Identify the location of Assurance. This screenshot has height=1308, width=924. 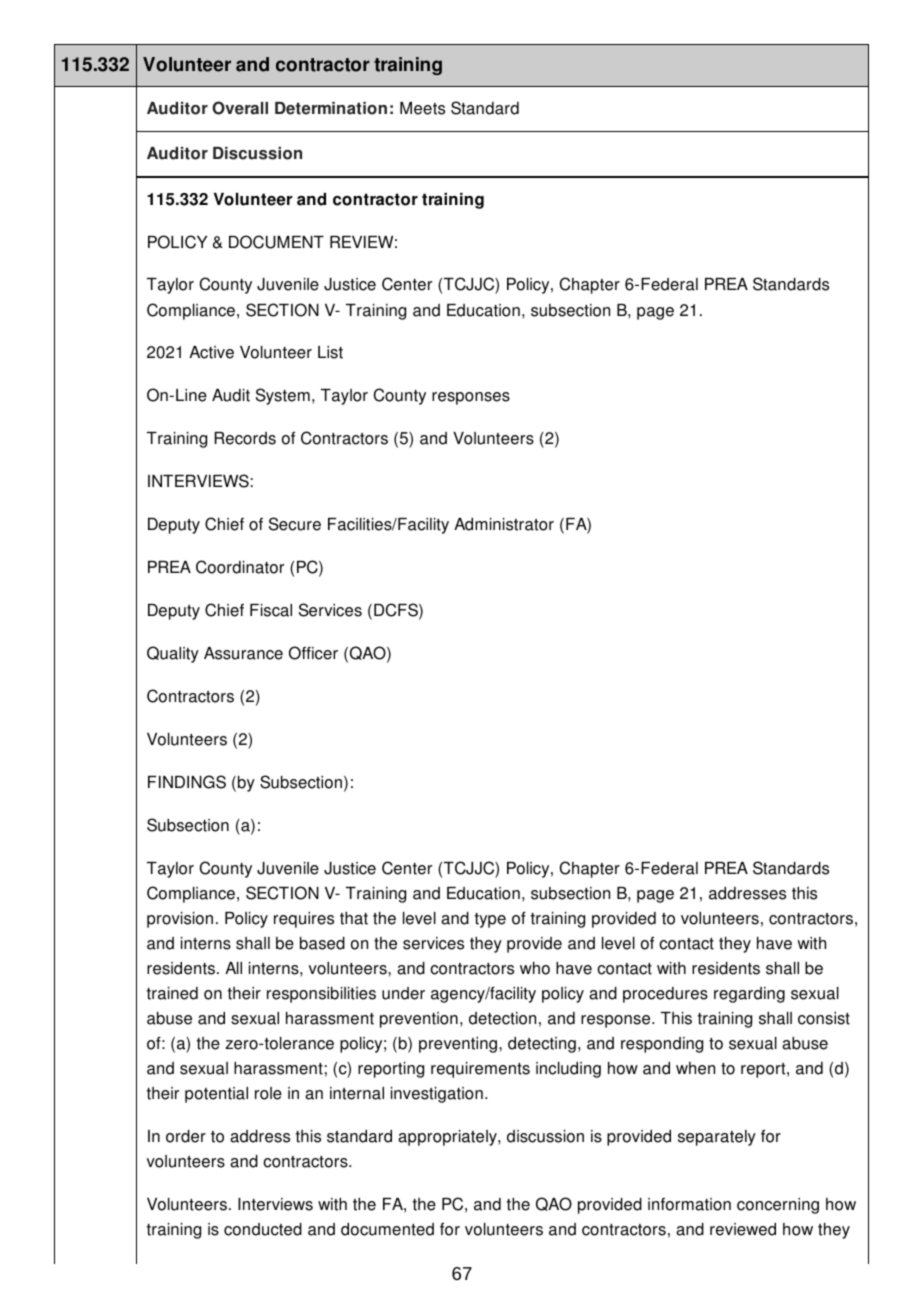
(243, 653).
